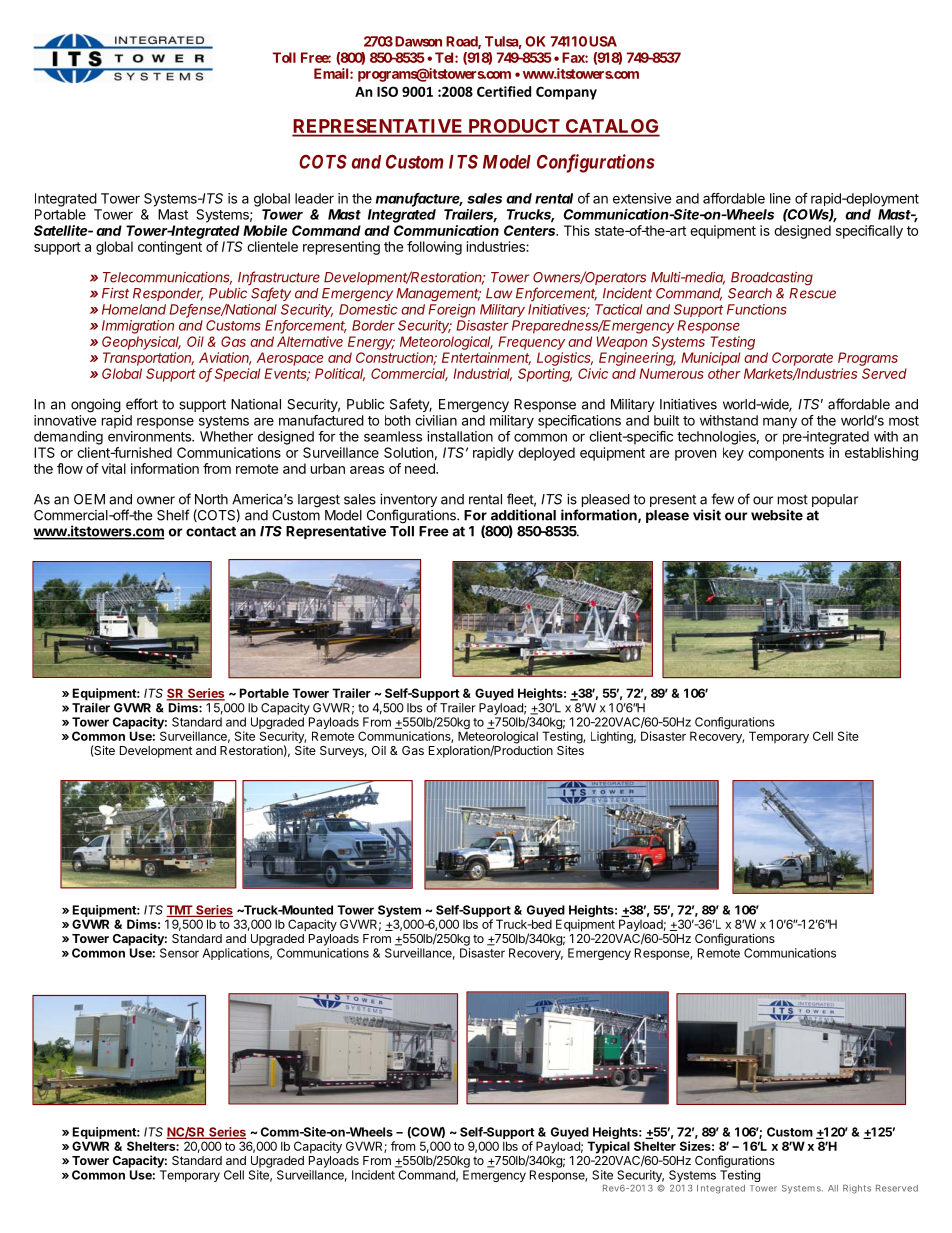  What do you see at coordinates (707, 515) in the screenshot?
I see `visit` at bounding box center [707, 515].
